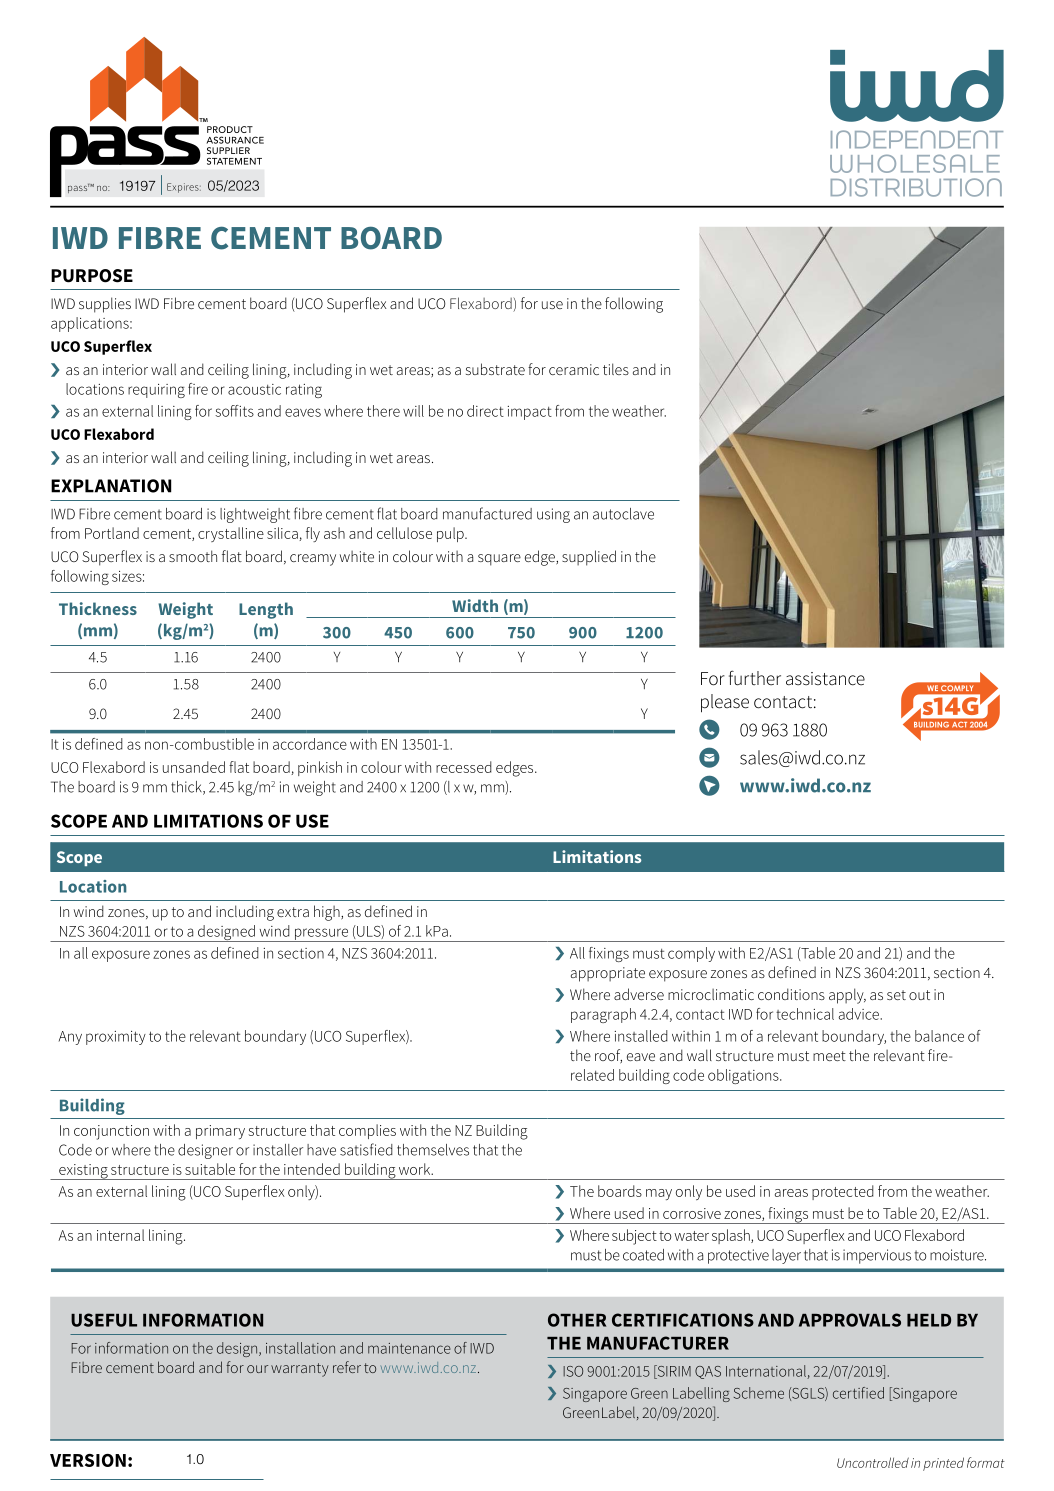 This screenshot has width=1054, height=1491. Describe the element at coordinates (464, 767) in the screenshot. I see `recessed` at that location.
